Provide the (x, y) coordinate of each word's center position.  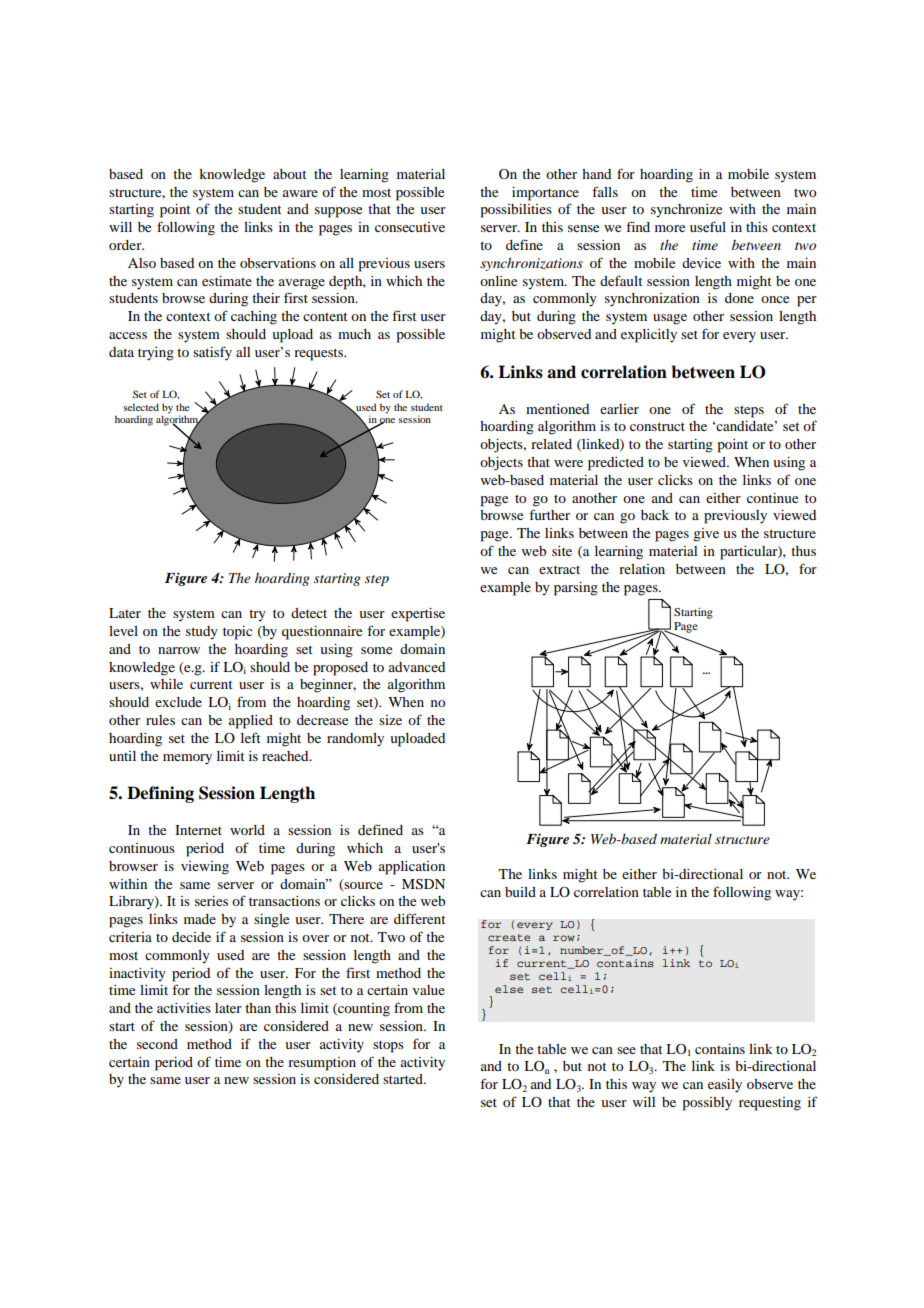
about (290, 174)
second (157, 1044)
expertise (418, 615)
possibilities (516, 211)
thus (803, 551)
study (202, 633)
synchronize (686, 211)
